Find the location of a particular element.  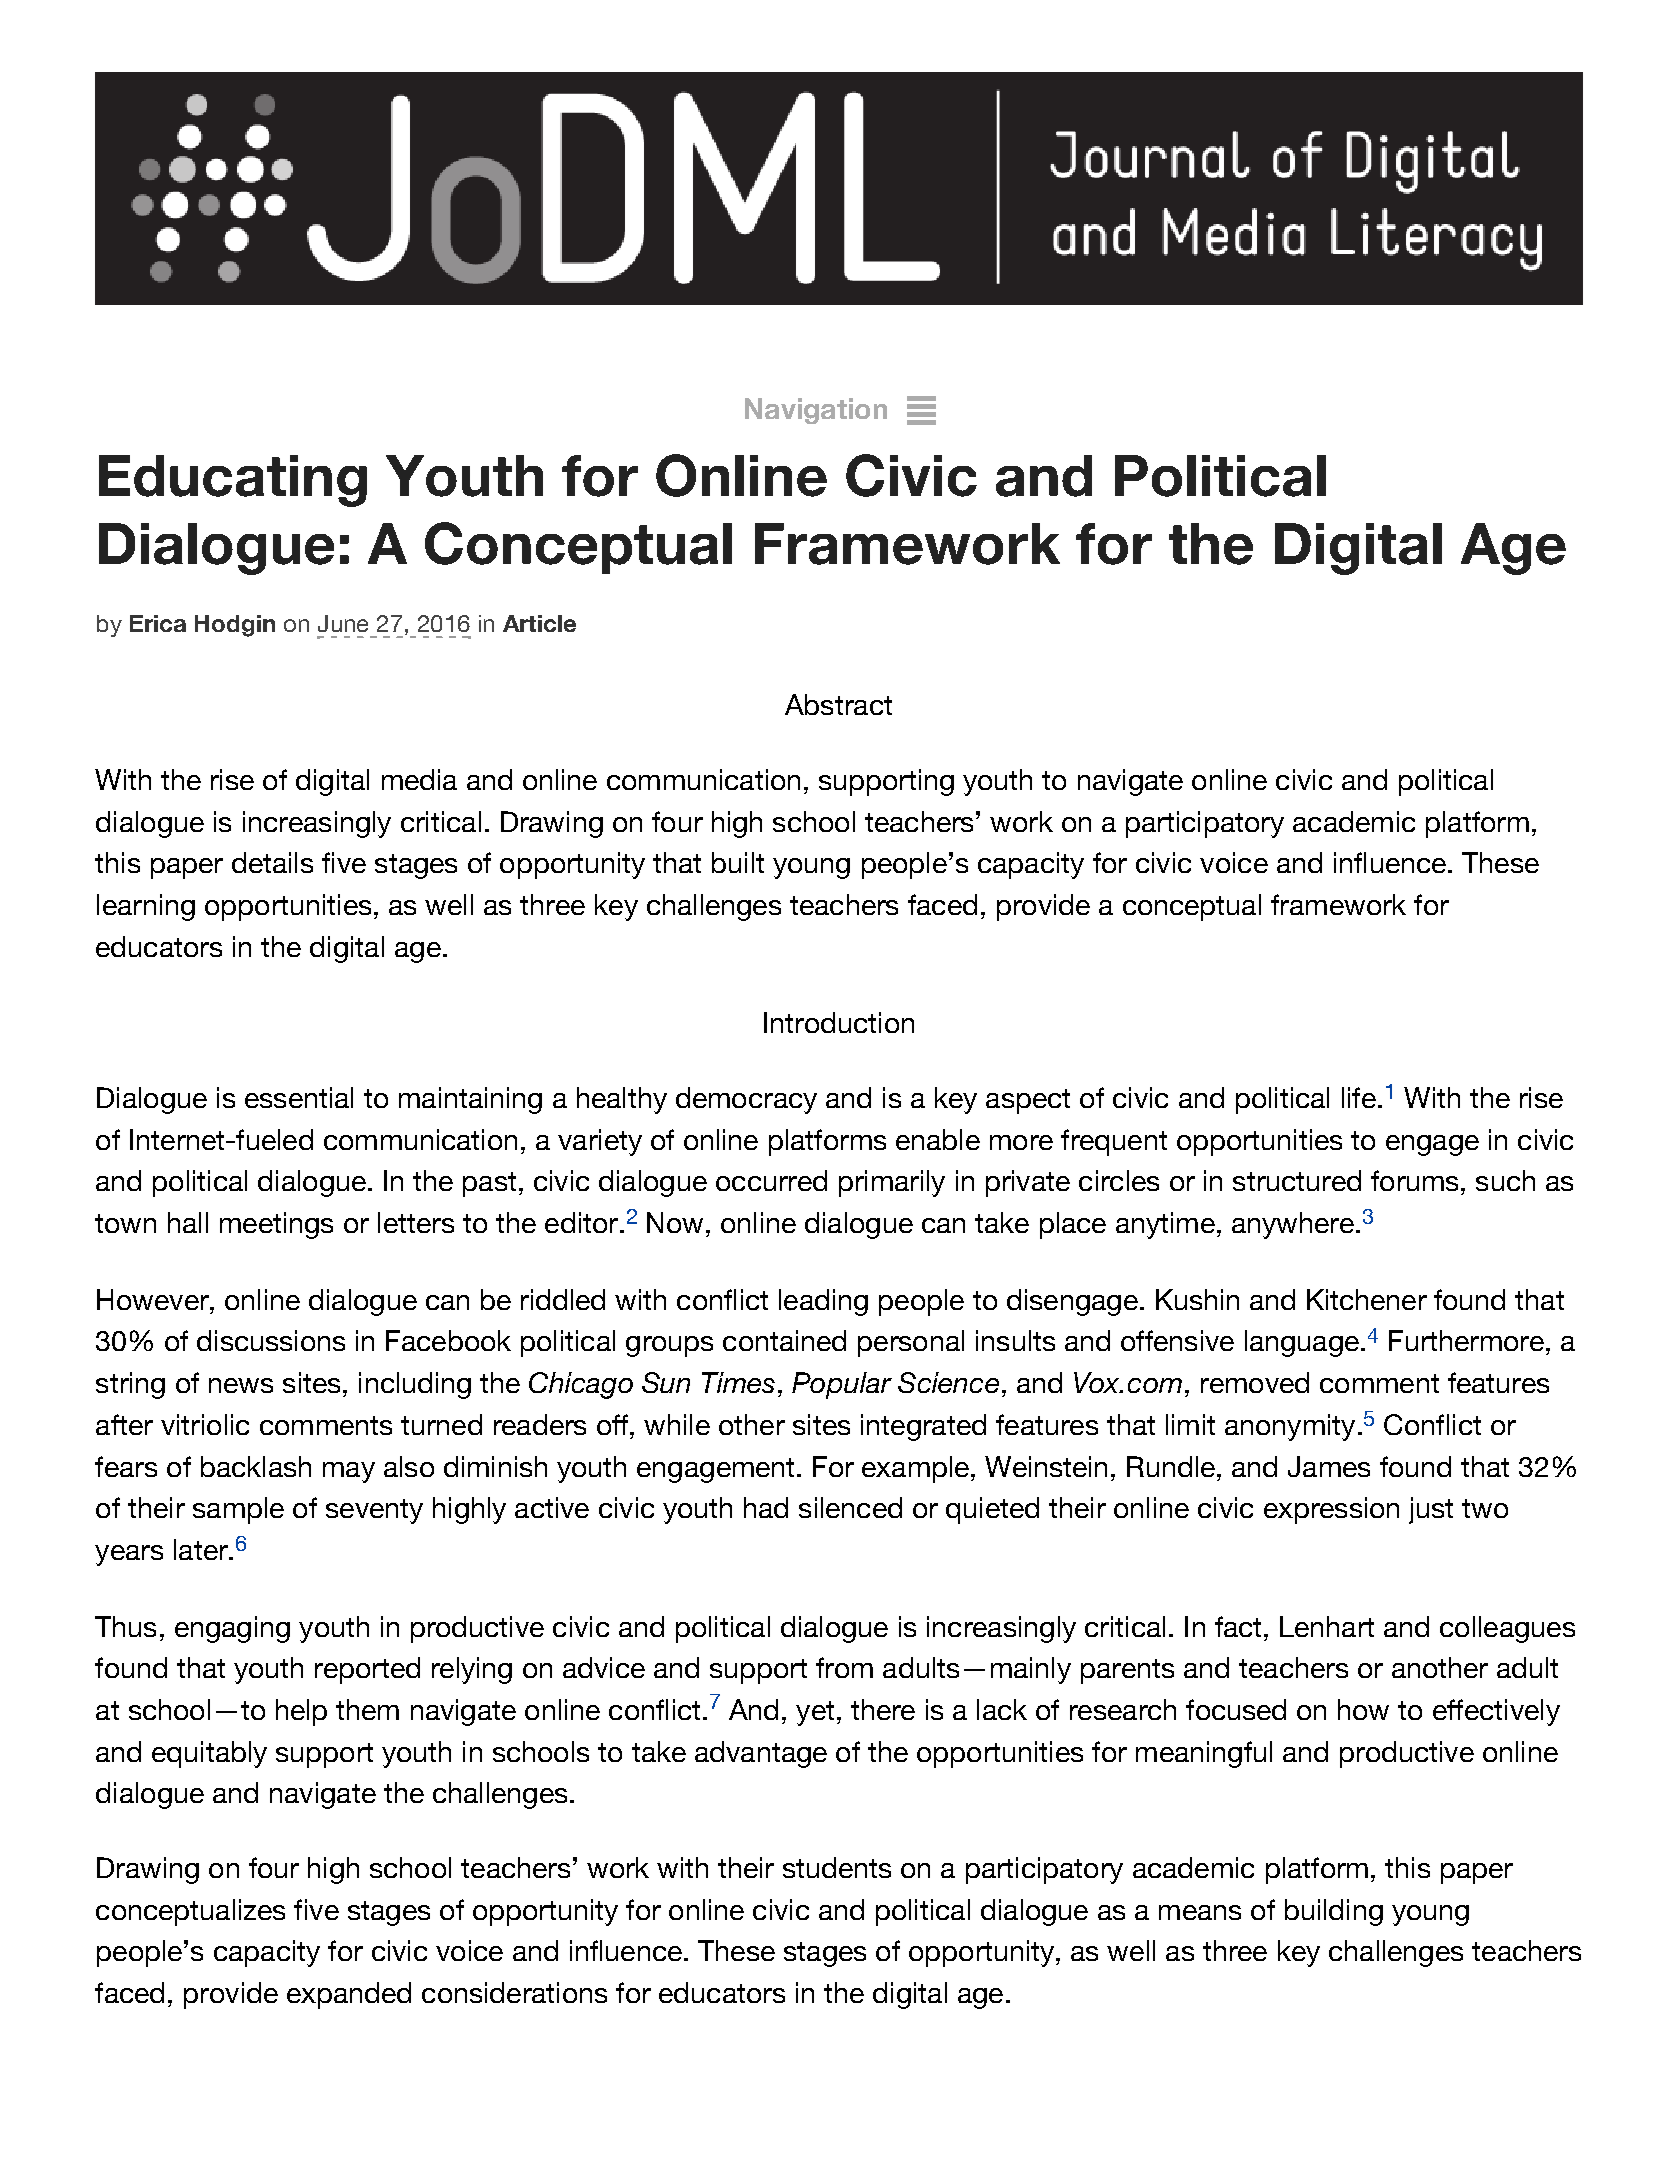

occurred is located at coordinates (771, 1180).
